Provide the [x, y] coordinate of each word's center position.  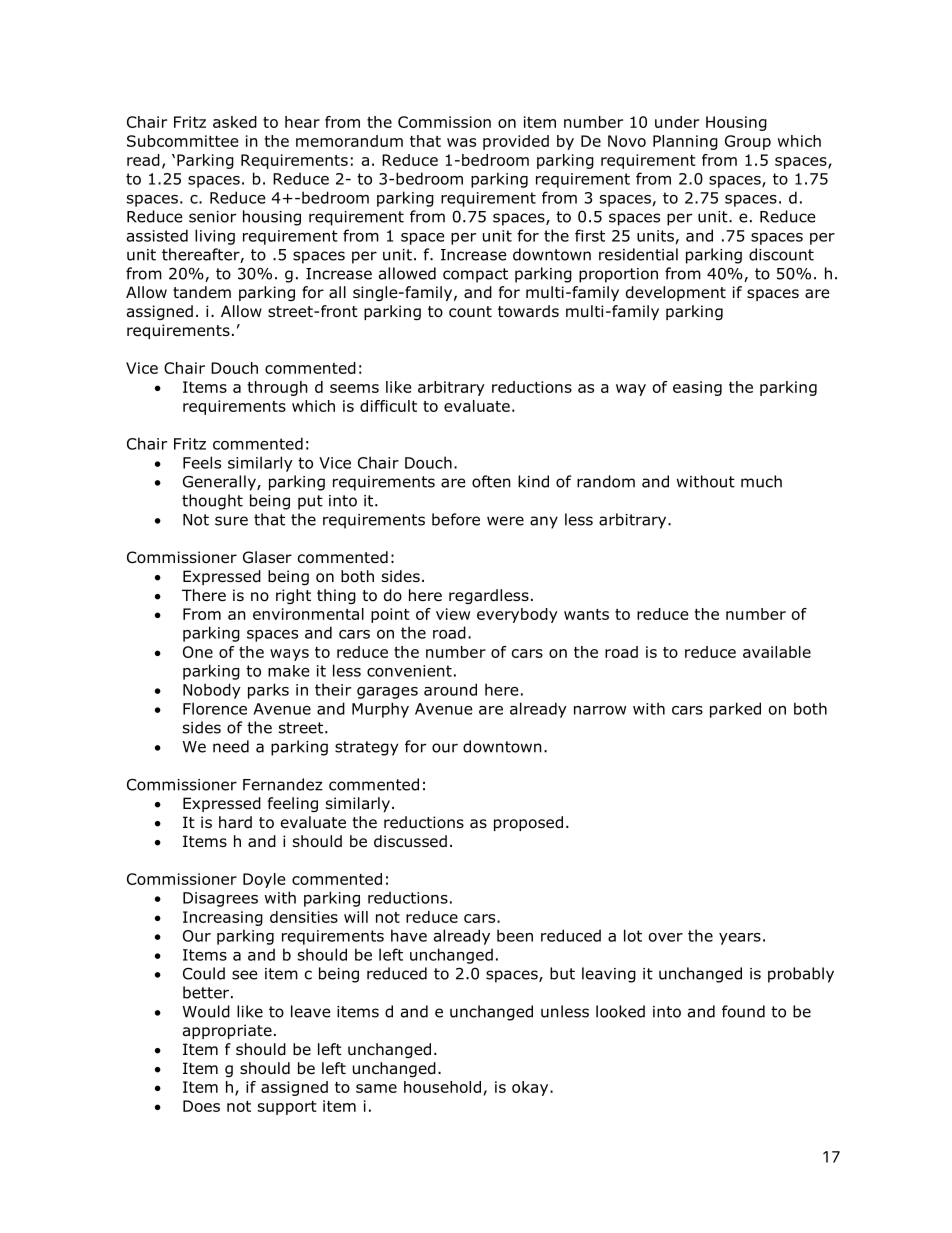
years [740, 939]
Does [201, 1106]
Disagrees [220, 899]
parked [735, 710]
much [761, 481]
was [461, 142]
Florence [215, 708]
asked [235, 122]
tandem [202, 292]
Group [748, 142]
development [676, 293]
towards [528, 311]
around [450, 689]
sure [231, 521]
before [456, 519]
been [515, 935]
